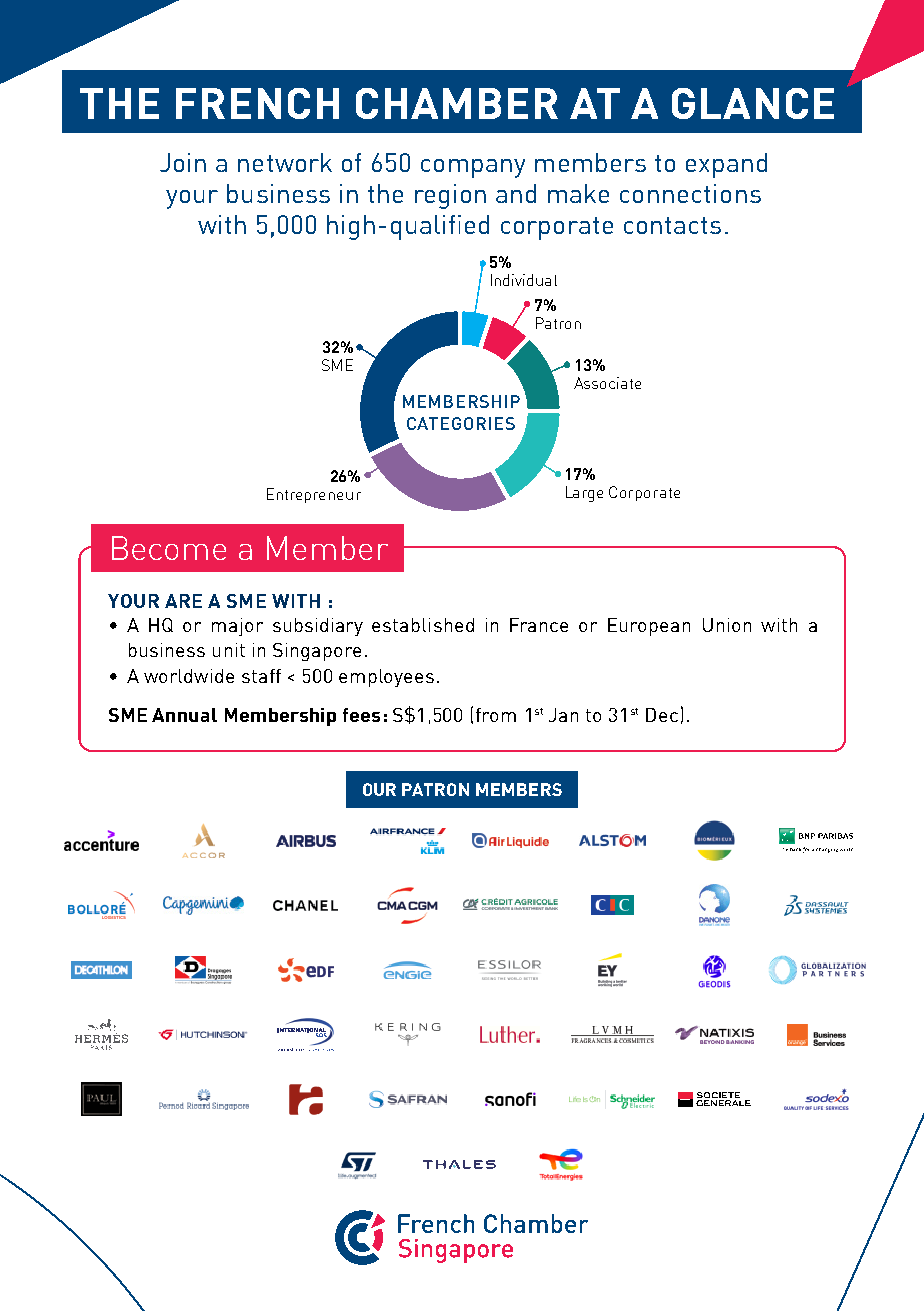 This screenshot has height=1311, width=924. What do you see at coordinates (457, 103) in the screenshot?
I see `CHAMBER` at bounding box center [457, 103].
